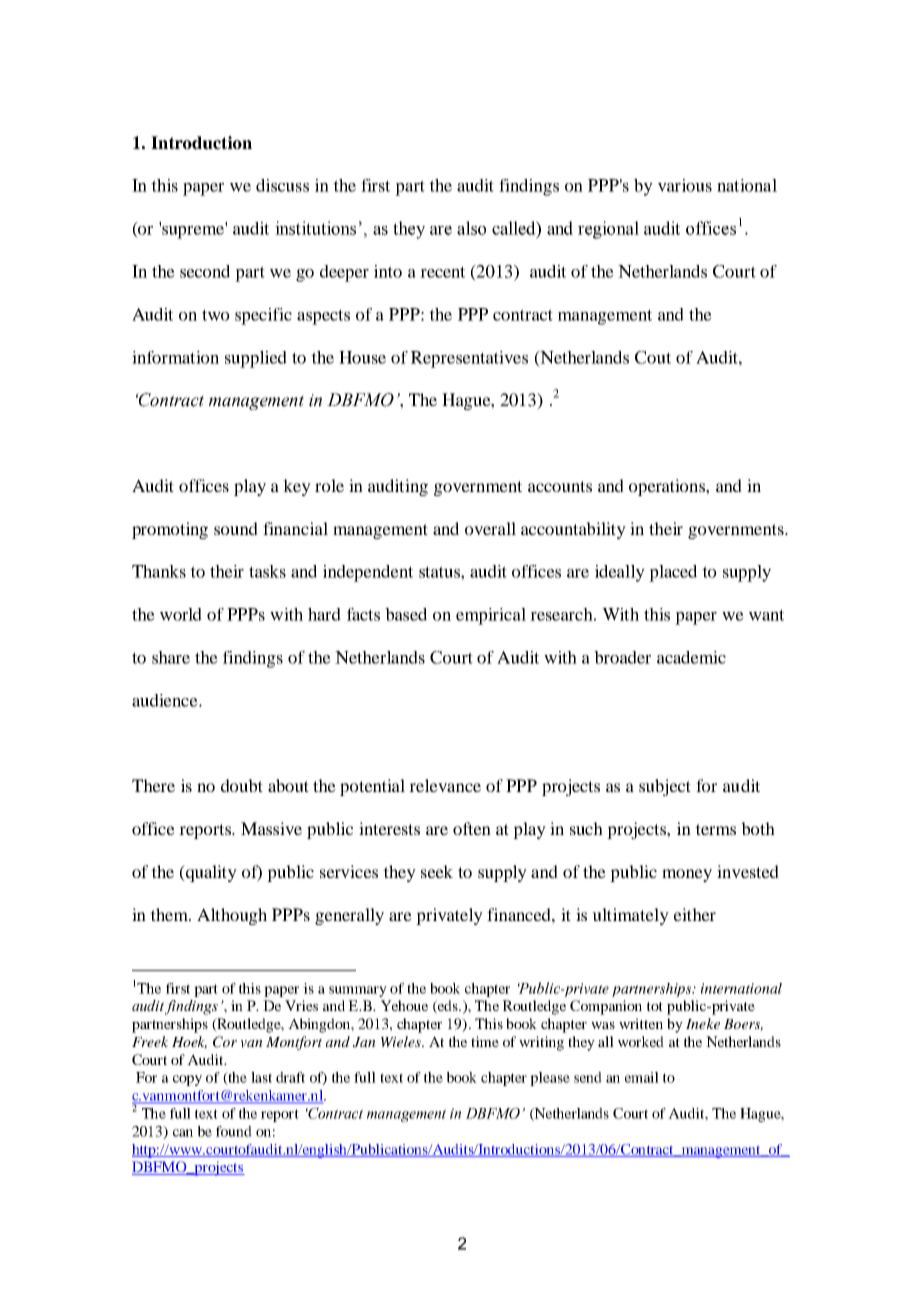  I want to click on various, so click(685, 185).
